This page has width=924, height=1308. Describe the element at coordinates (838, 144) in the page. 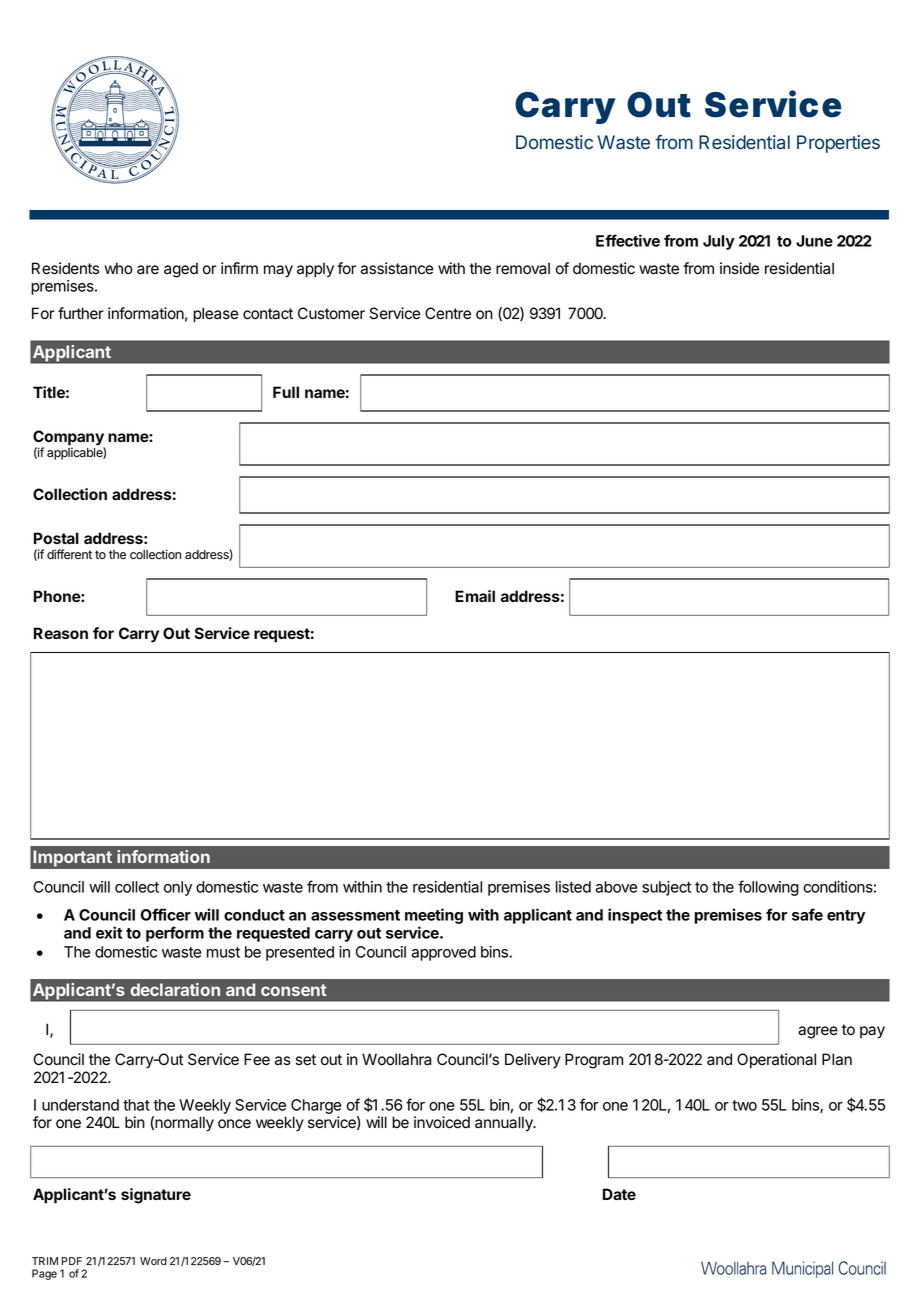

I see `Properties` at that location.
